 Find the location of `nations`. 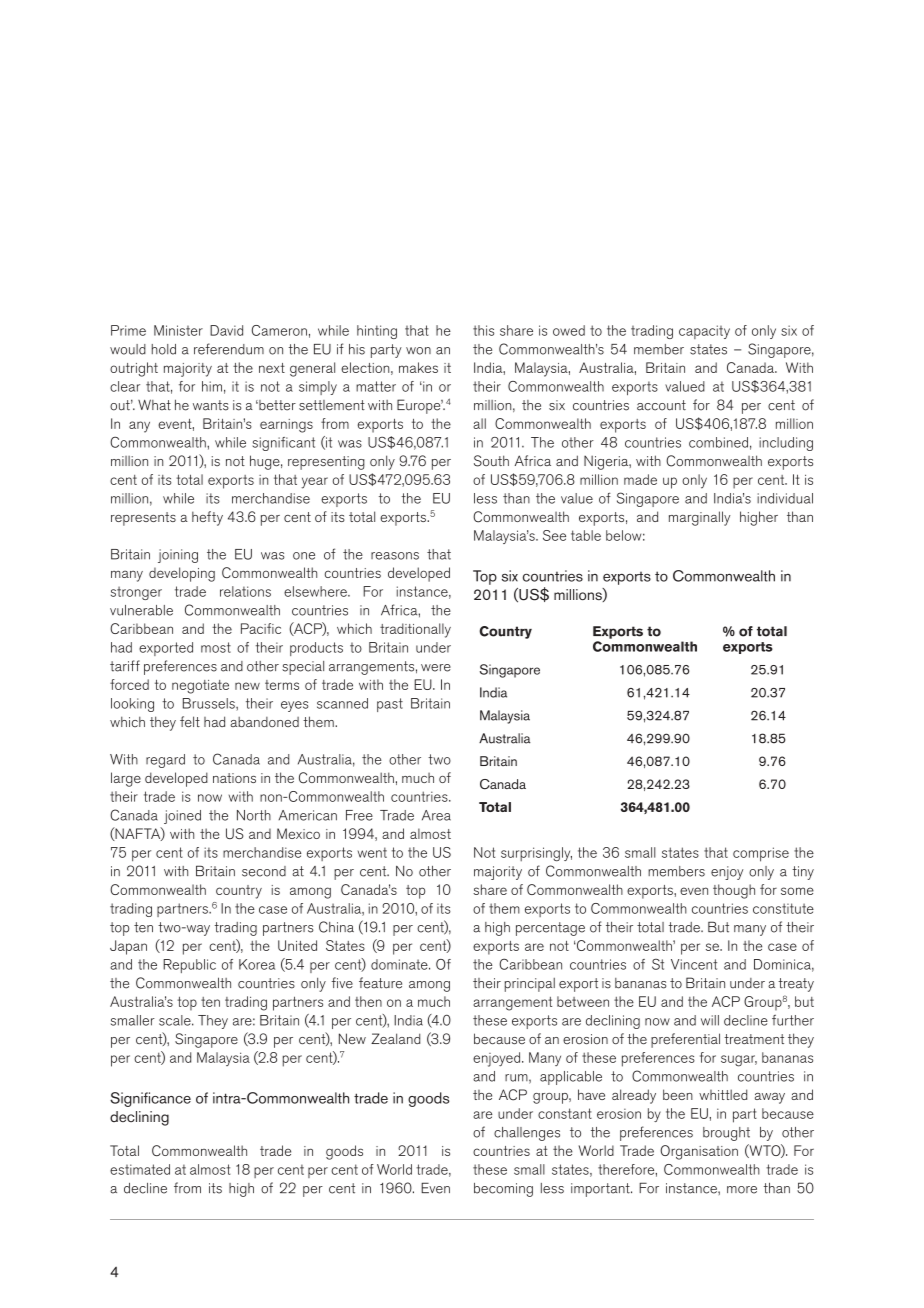

nations is located at coordinates (234, 778).
